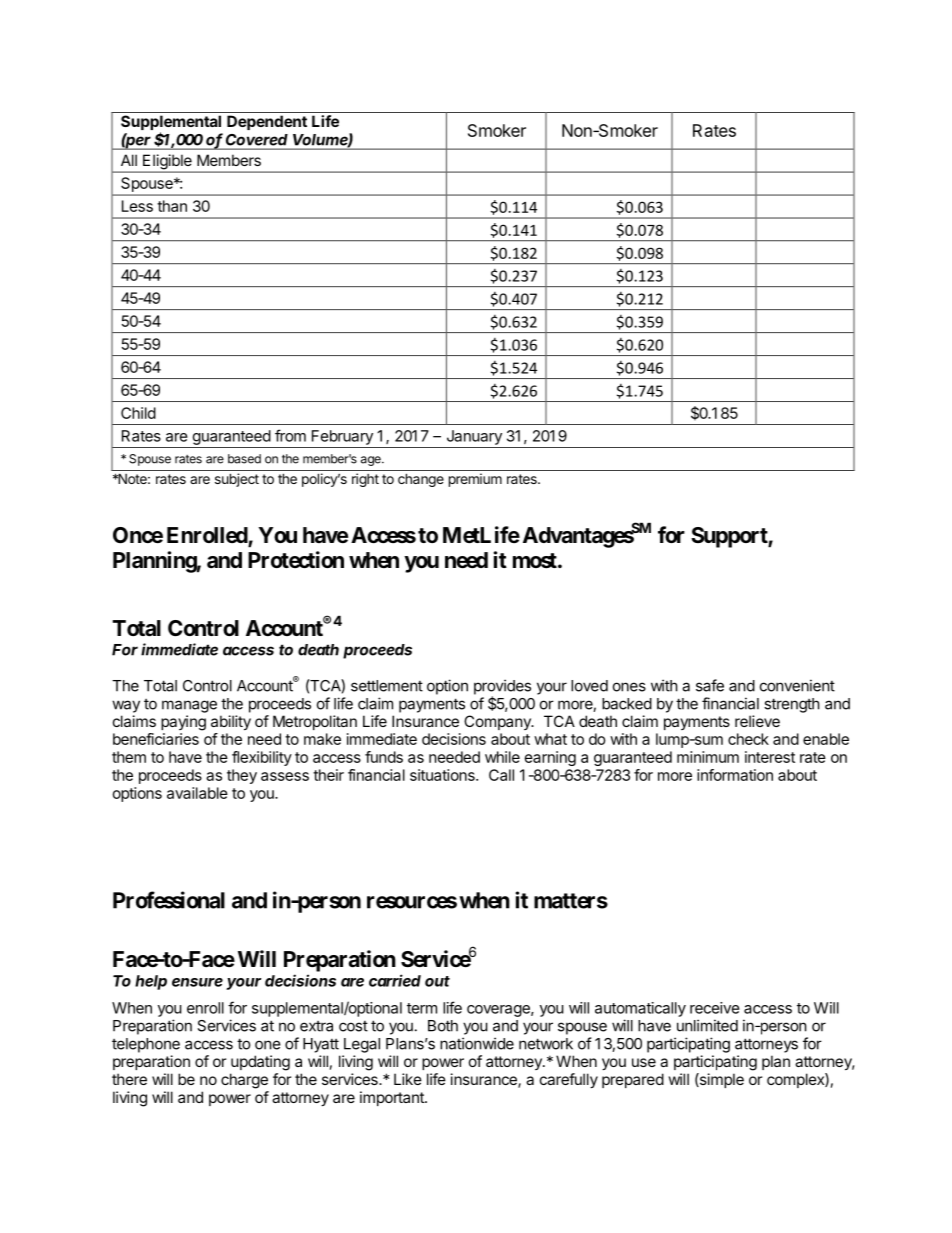  Describe the element at coordinates (443, 775) in the page. I see `situations` at that location.
